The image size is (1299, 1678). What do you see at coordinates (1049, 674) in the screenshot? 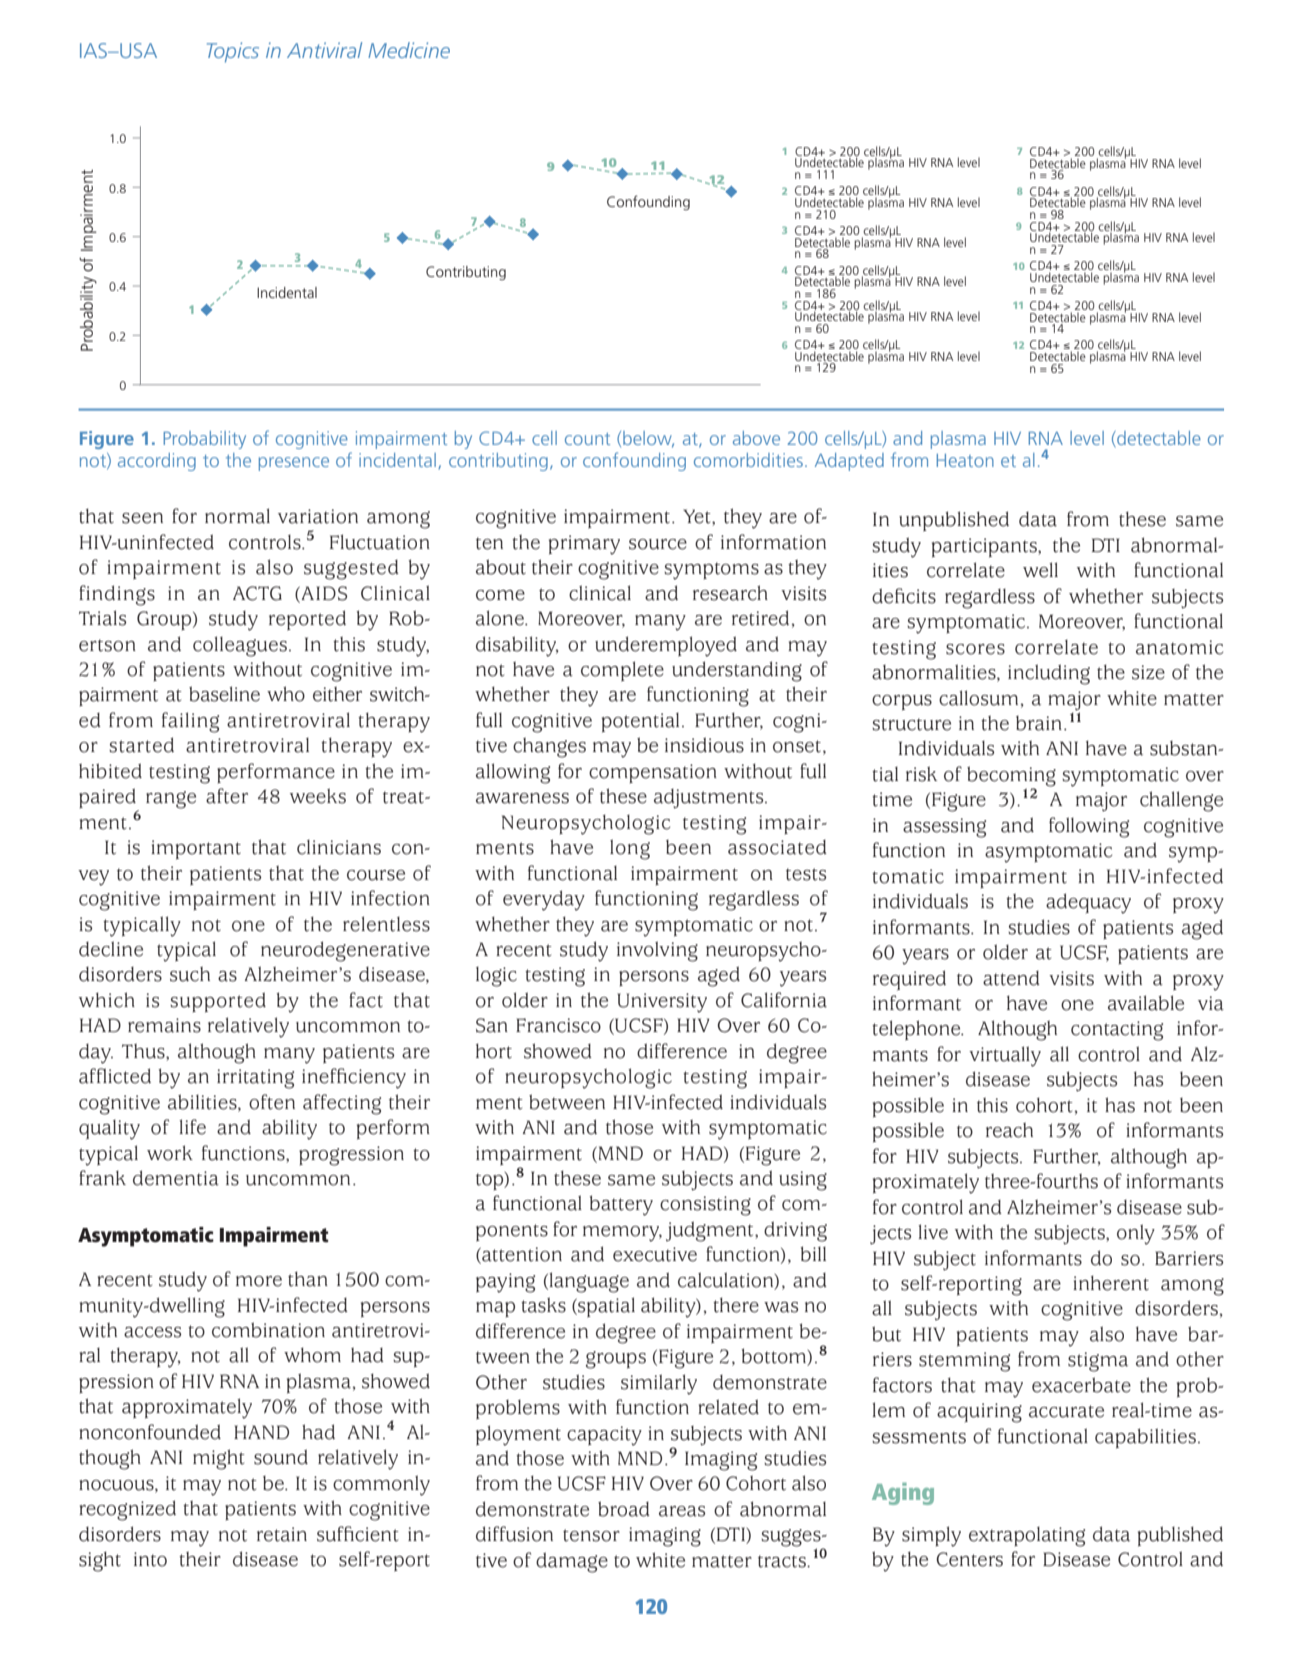
I see `including` at bounding box center [1049, 674].
